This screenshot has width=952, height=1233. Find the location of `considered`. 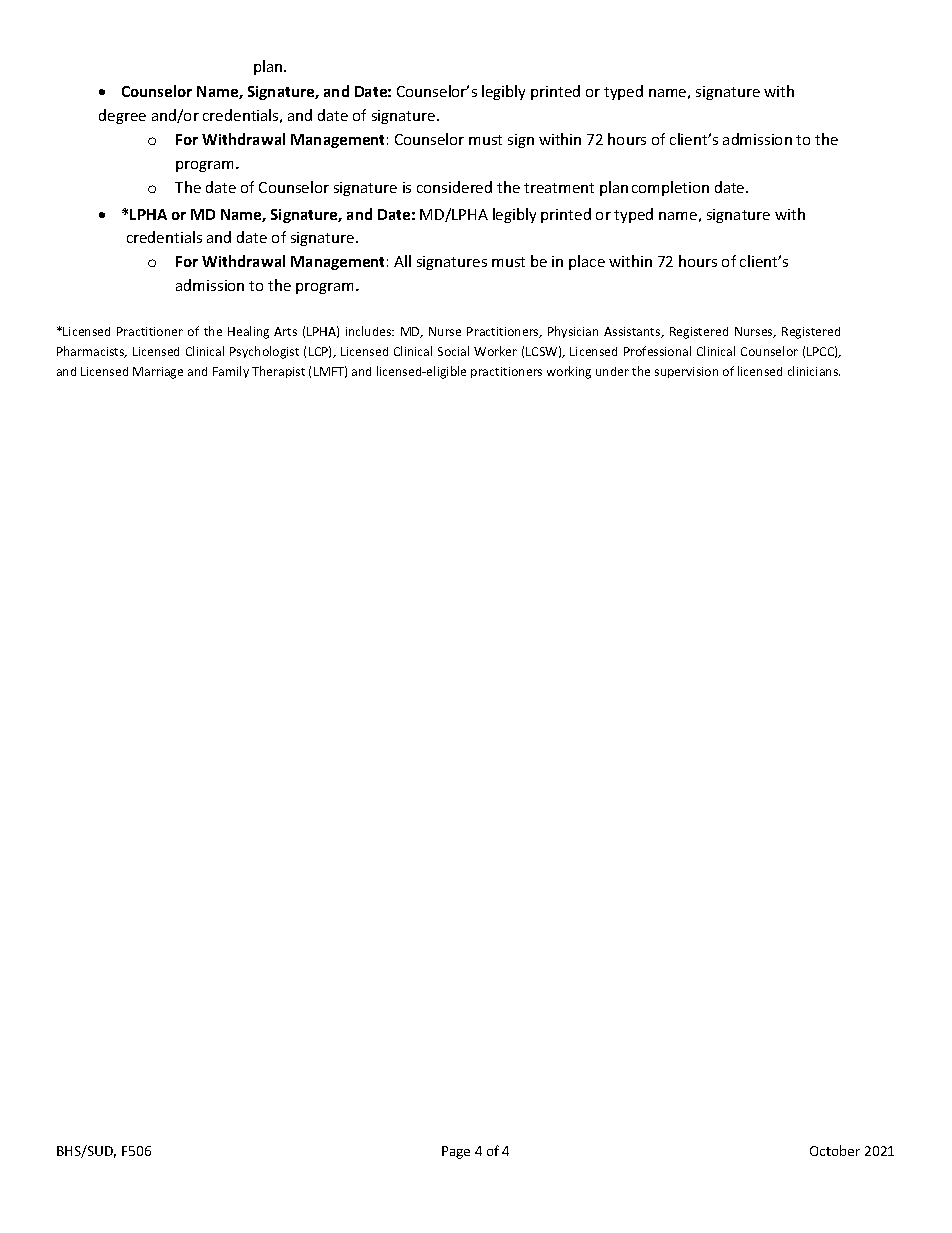

considered is located at coordinates (454, 187).
